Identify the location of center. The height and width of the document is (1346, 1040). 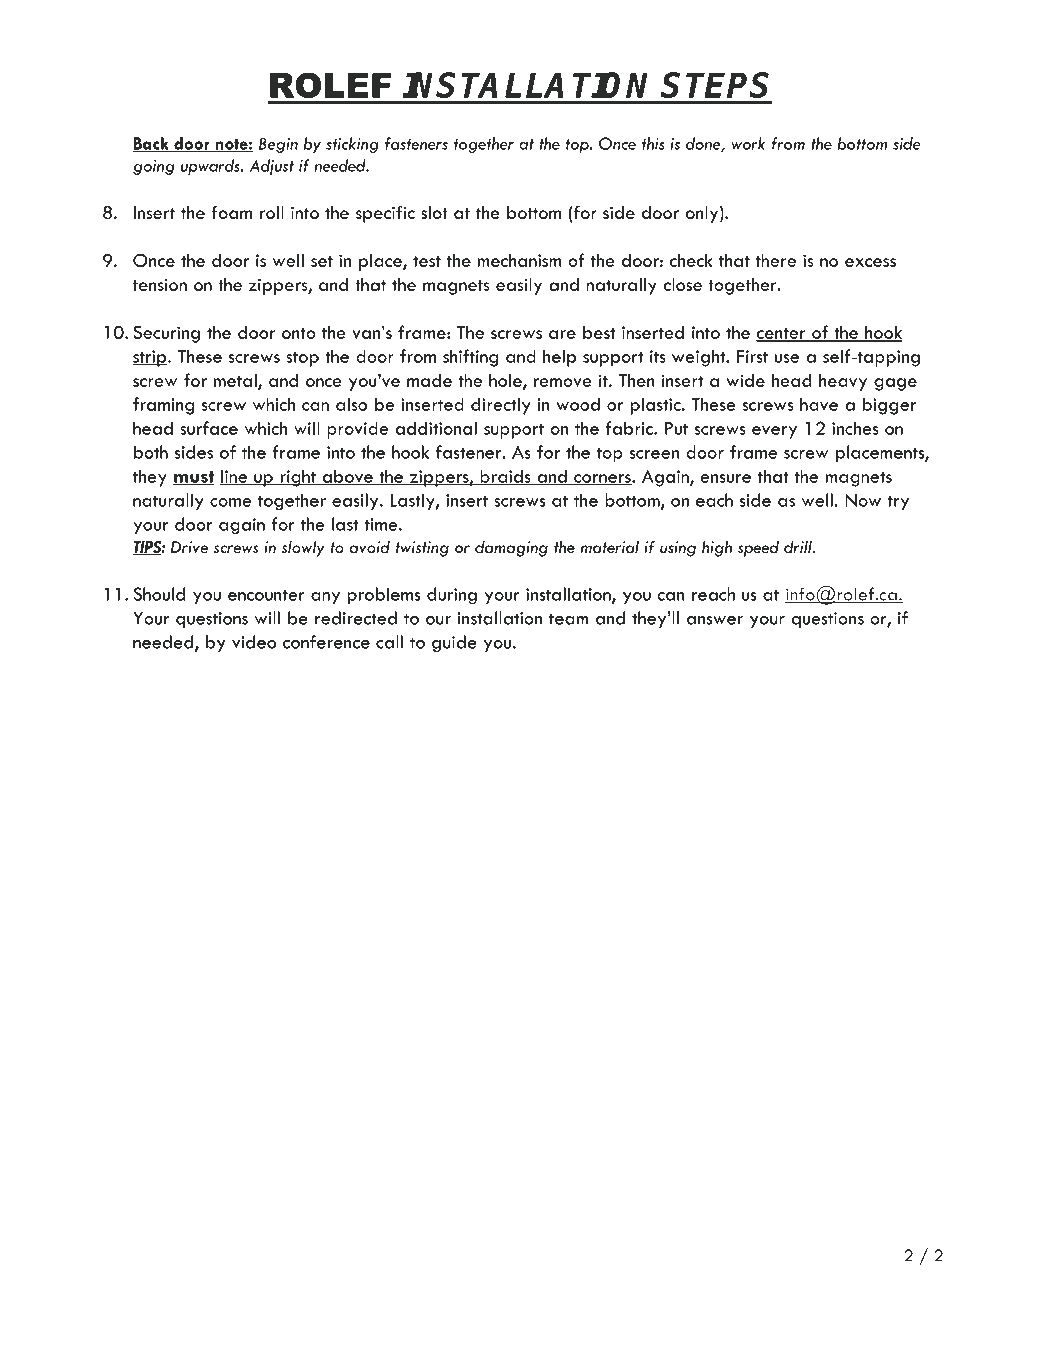
(782, 334).
